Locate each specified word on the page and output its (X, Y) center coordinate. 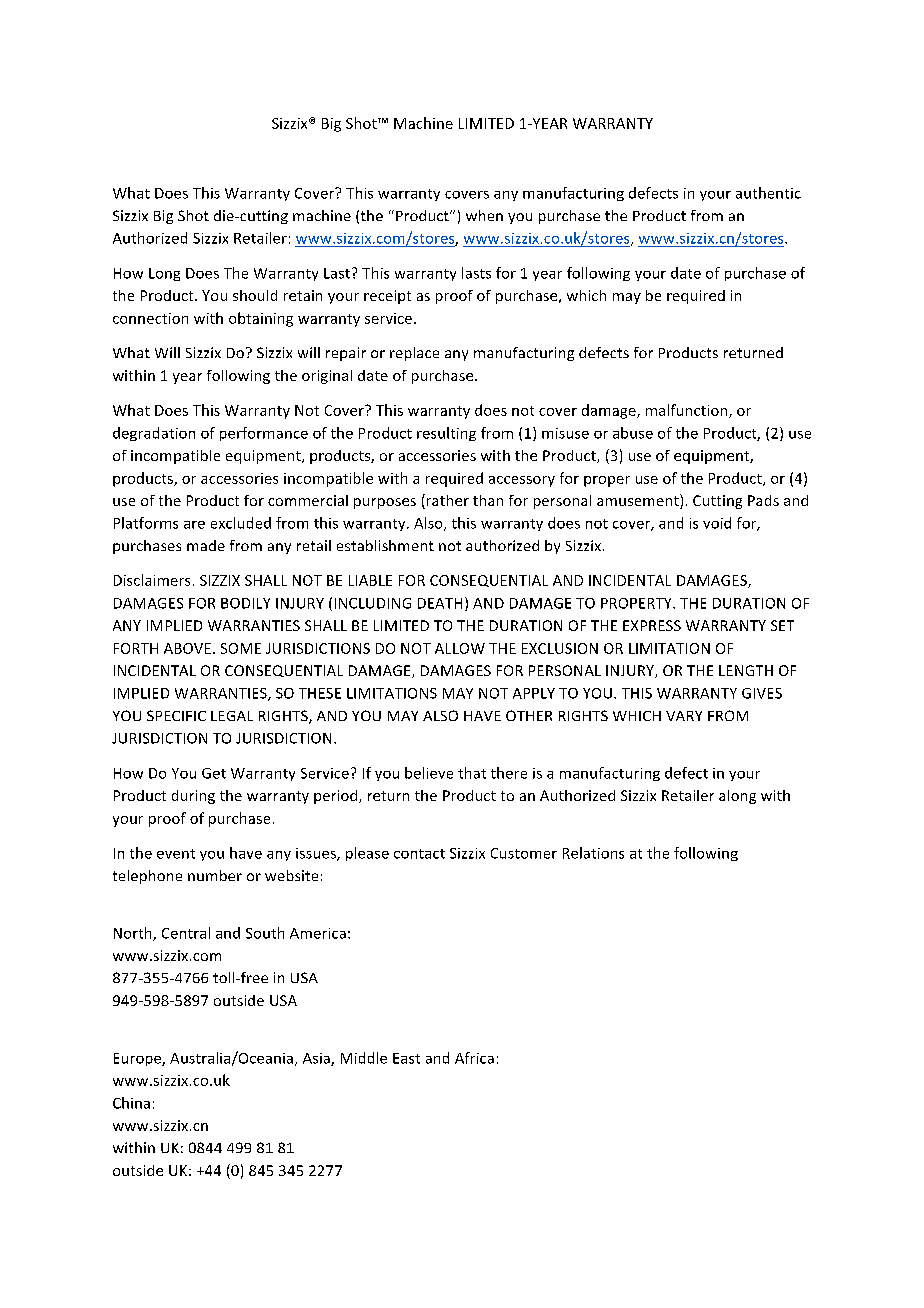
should (255, 295)
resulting (446, 434)
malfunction (686, 410)
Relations (593, 853)
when (484, 215)
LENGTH (746, 670)
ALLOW (460, 648)
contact (419, 854)
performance (264, 434)
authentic (768, 193)
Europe (138, 1059)
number (215, 875)
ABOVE (187, 648)
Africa (474, 1058)
